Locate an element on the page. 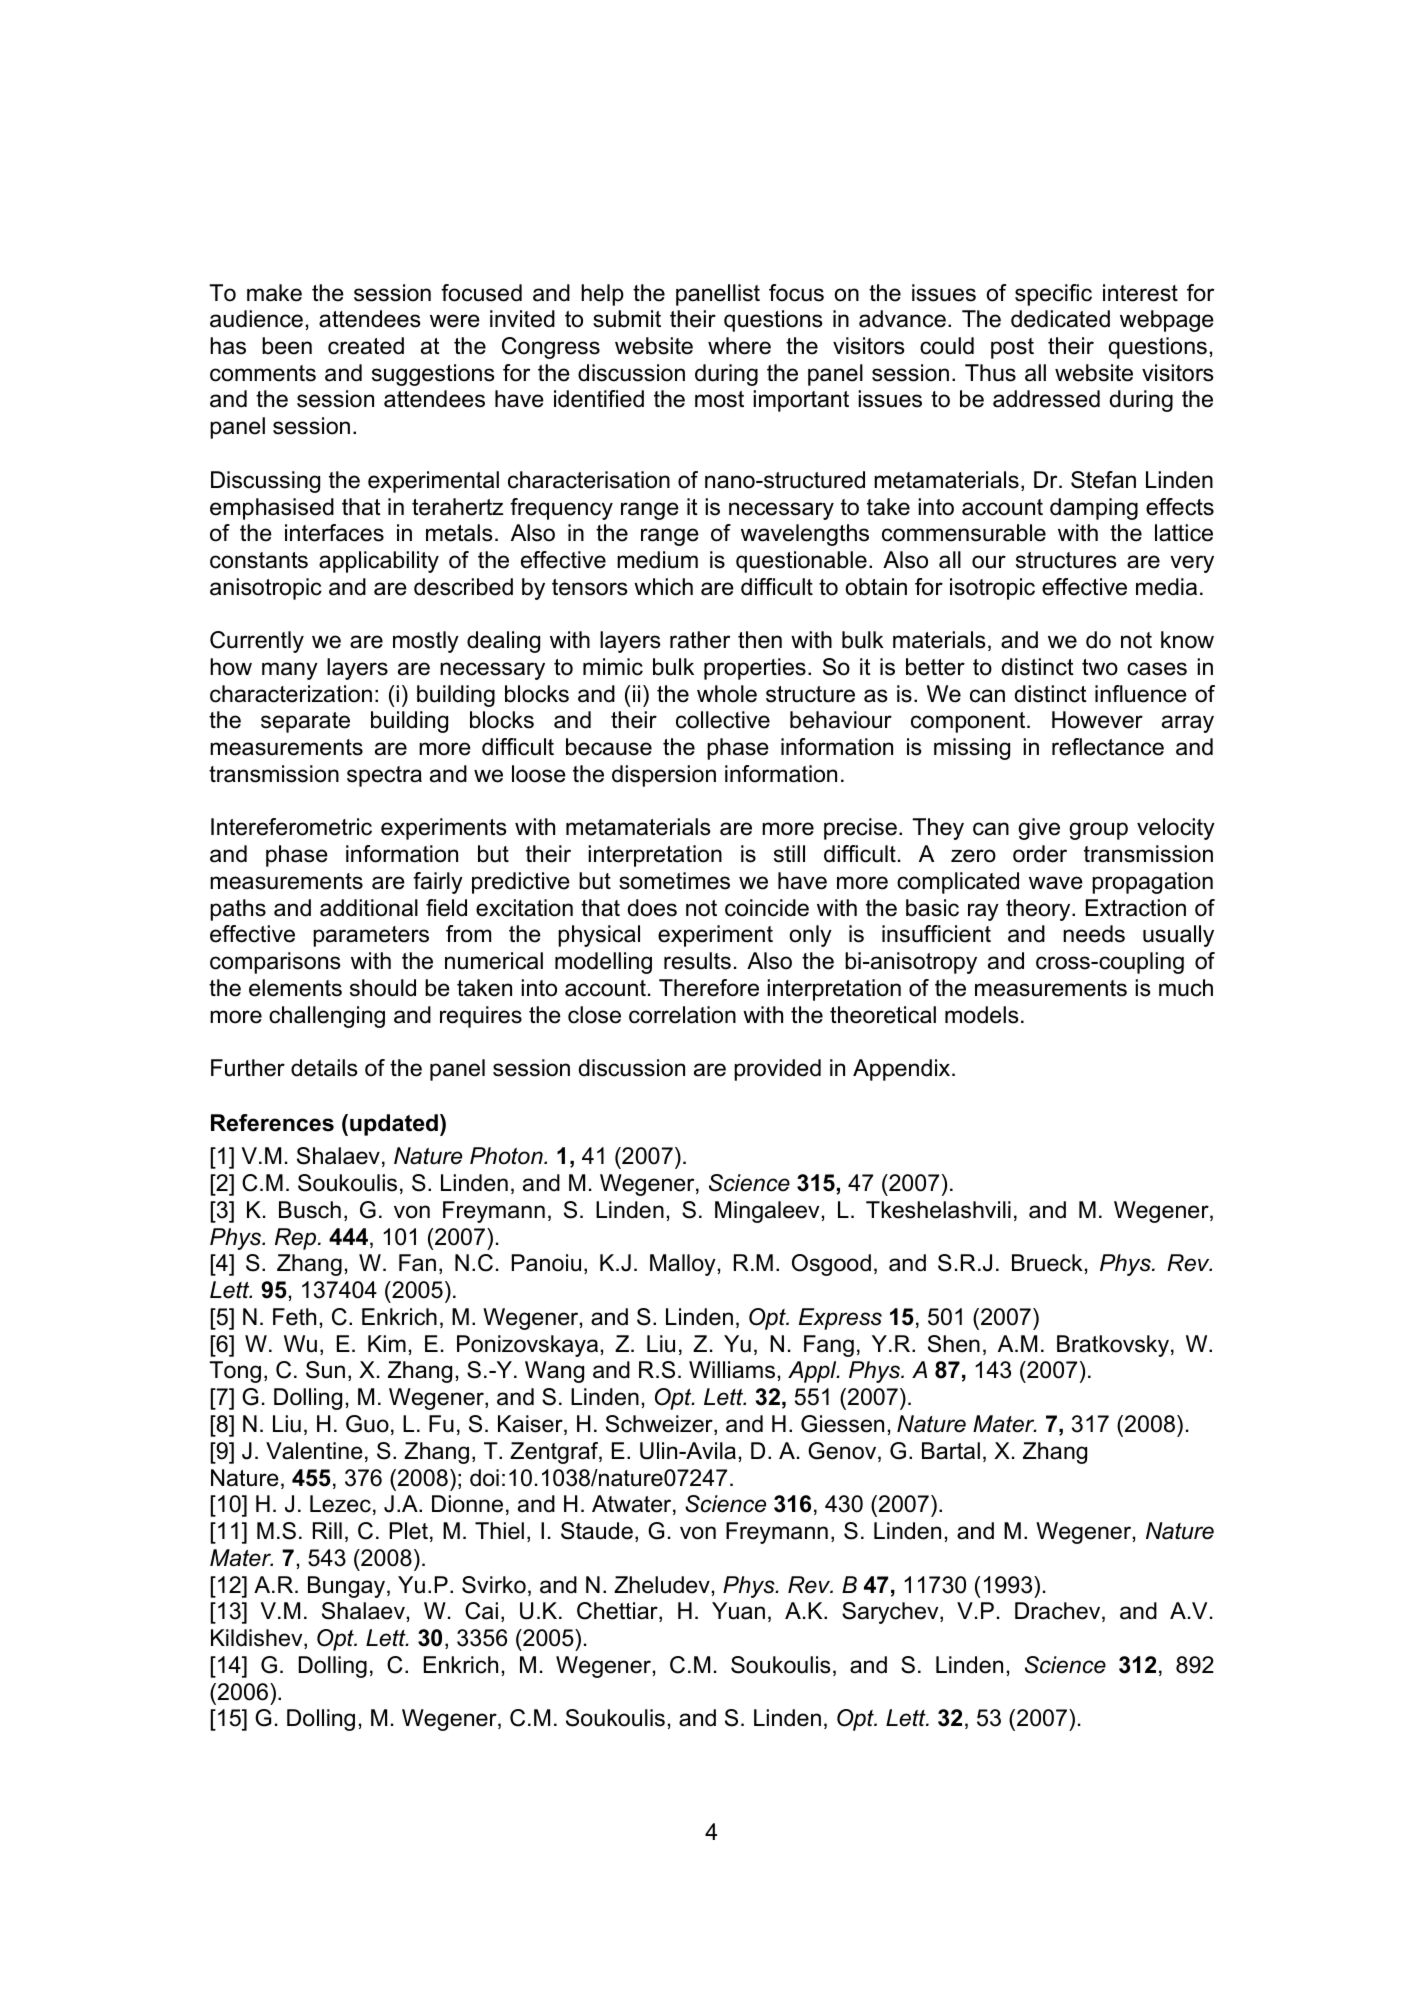 The height and width of the document is (2014, 1424). Yuan is located at coordinates (738, 1611).
